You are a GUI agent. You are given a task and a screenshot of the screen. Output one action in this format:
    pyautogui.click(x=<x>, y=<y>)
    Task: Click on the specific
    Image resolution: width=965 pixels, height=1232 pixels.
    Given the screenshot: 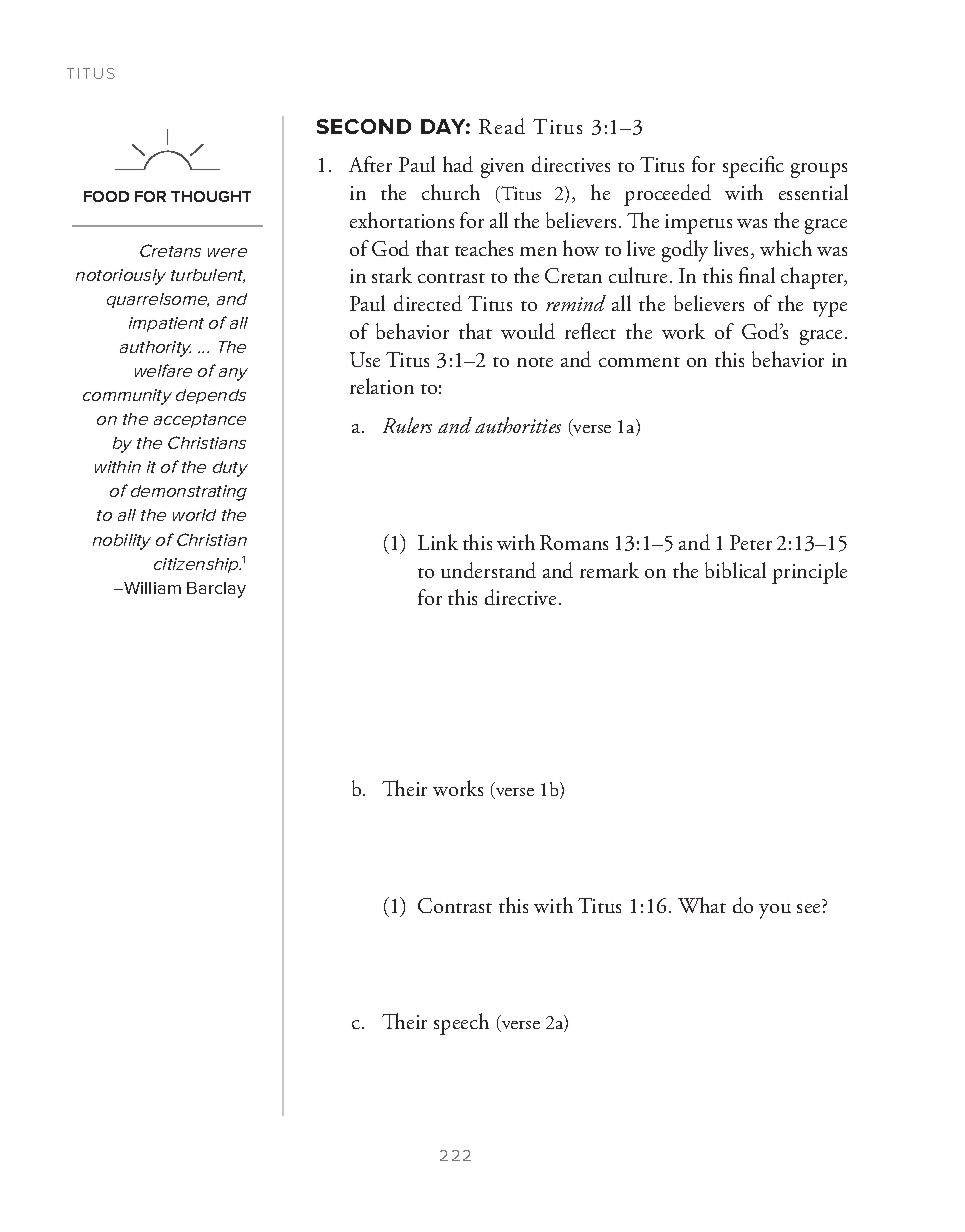 What is the action you would take?
    pyautogui.click(x=753, y=167)
